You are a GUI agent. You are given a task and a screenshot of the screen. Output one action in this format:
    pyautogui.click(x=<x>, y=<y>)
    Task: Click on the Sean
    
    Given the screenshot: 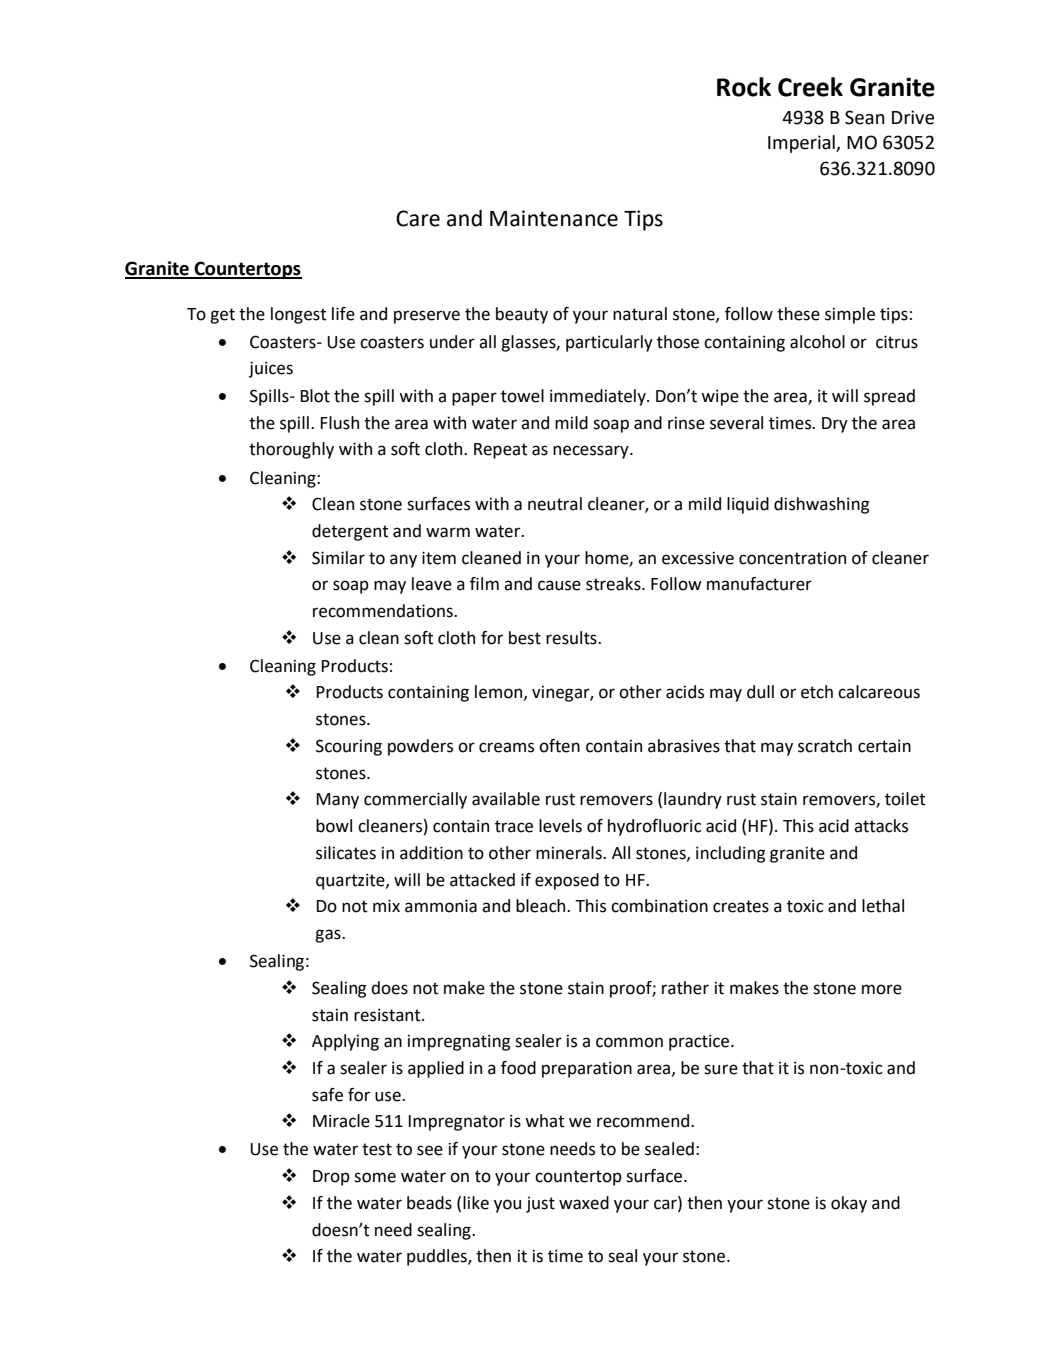 What is the action you would take?
    pyautogui.click(x=865, y=117)
